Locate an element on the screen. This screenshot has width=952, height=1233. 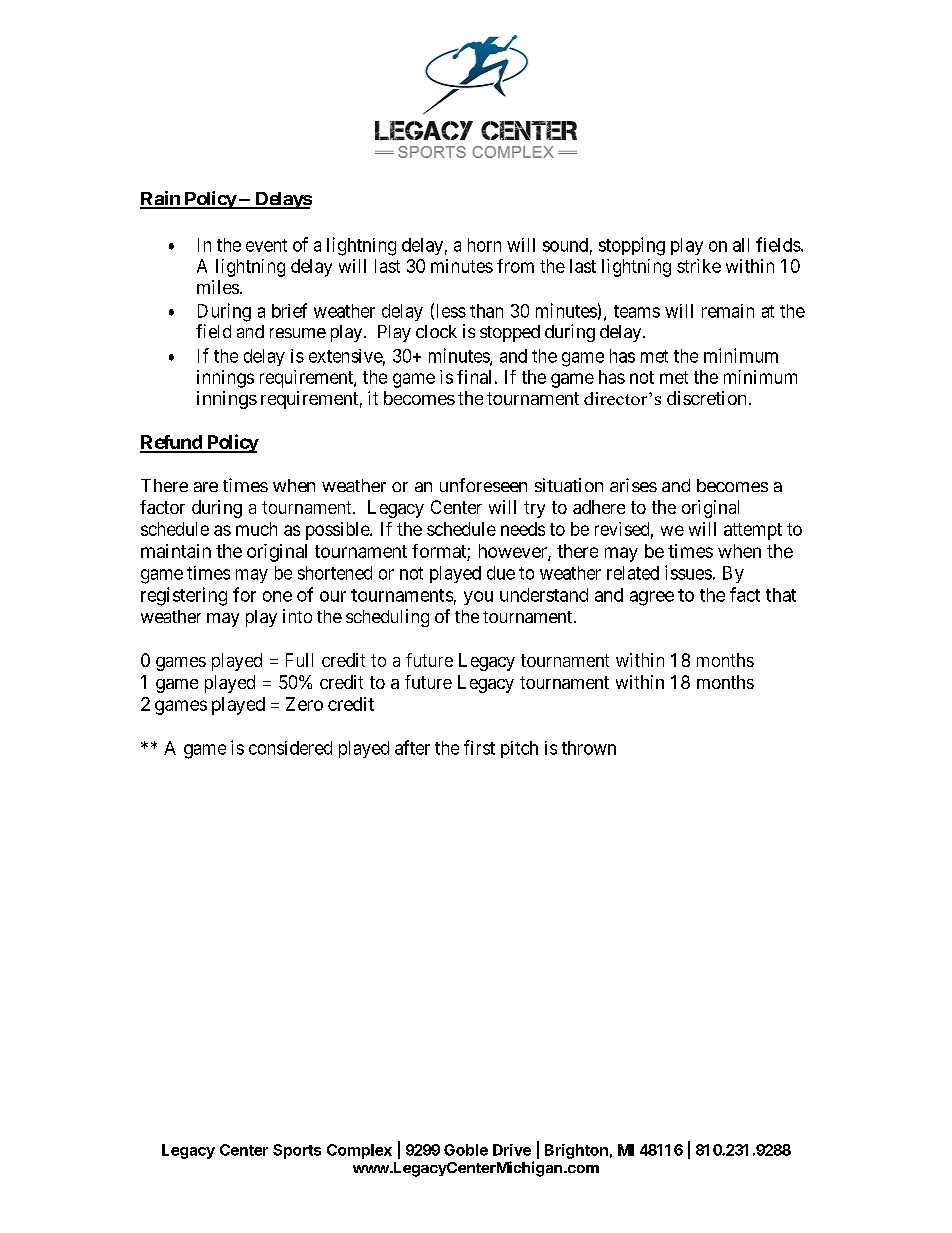
Sports is located at coordinates (297, 1151).
